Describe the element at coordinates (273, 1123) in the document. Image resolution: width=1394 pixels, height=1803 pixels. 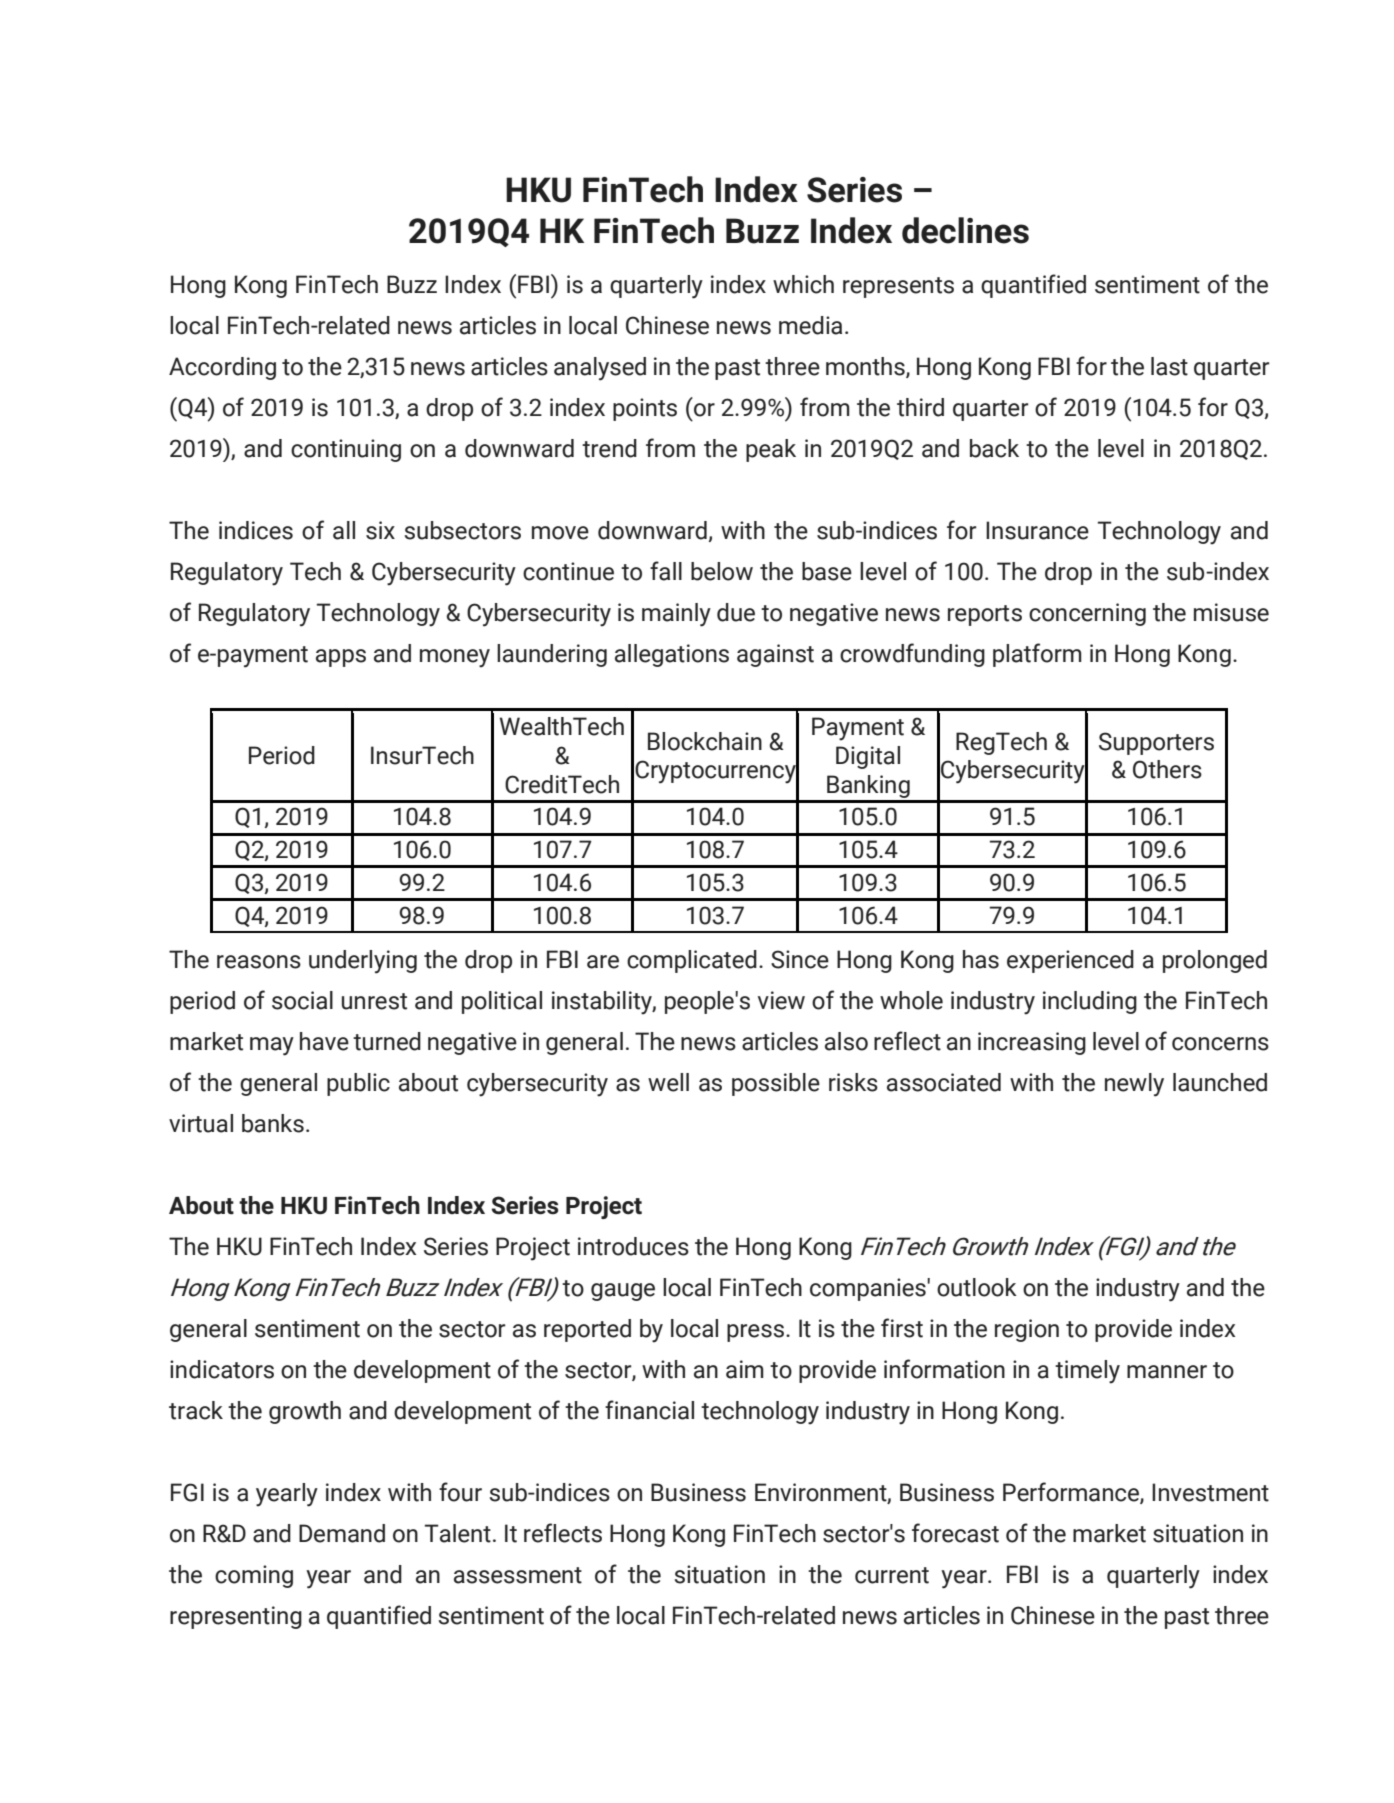
I see `banks` at that location.
